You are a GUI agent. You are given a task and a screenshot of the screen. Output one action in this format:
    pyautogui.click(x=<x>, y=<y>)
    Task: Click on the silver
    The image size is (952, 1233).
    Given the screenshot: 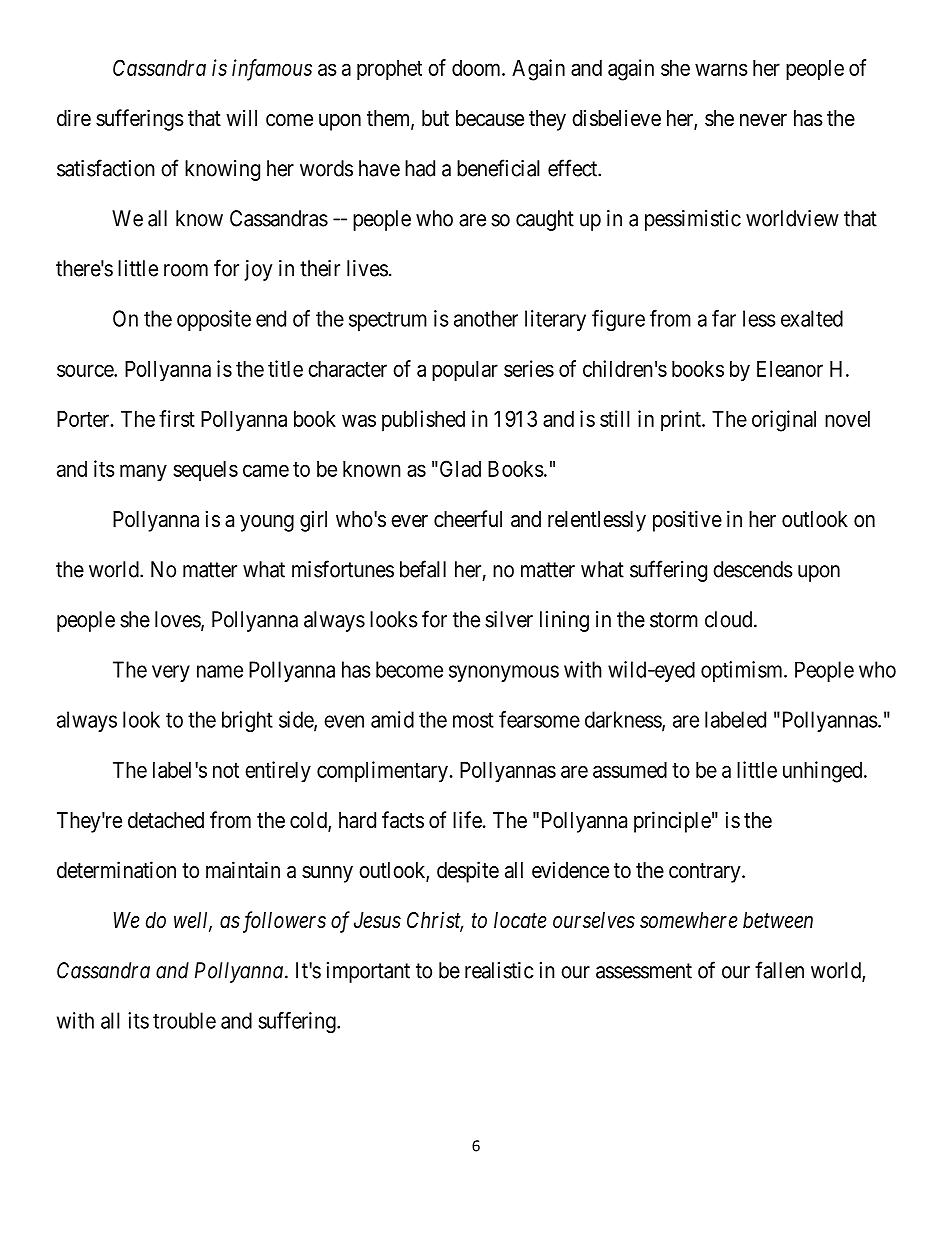 What is the action you would take?
    pyautogui.click(x=509, y=619)
